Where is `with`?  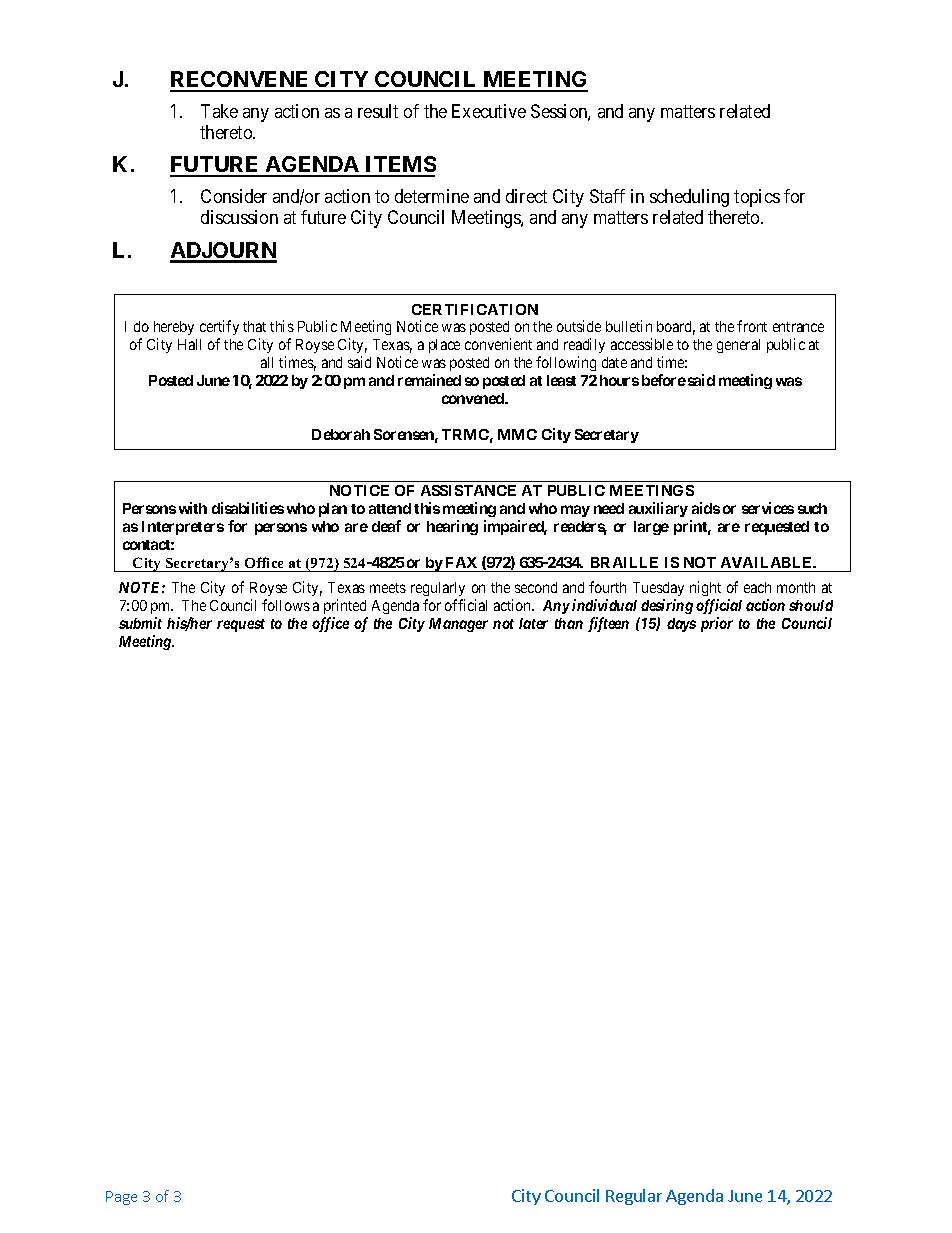 with is located at coordinates (193, 508).
